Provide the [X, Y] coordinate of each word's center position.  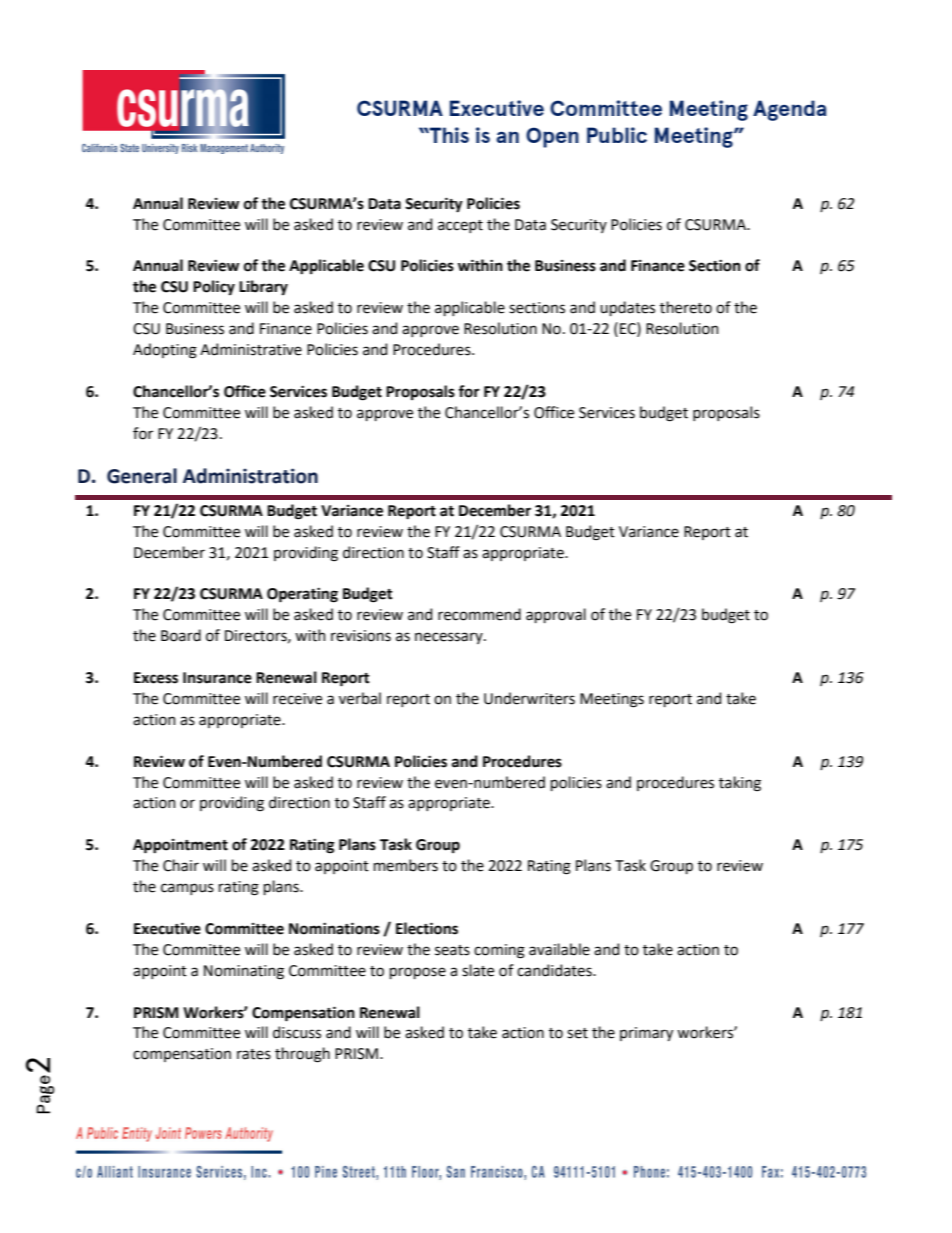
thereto [686, 307]
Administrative [251, 349]
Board [181, 635]
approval [556, 615]
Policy [214, 287]
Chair [181, 865]
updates [627, 308]
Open [552, 137]
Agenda [789, 110]
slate [478, 970]
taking [740, 784]
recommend [479, 614]
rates [254, 1054]
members [406, 865]
